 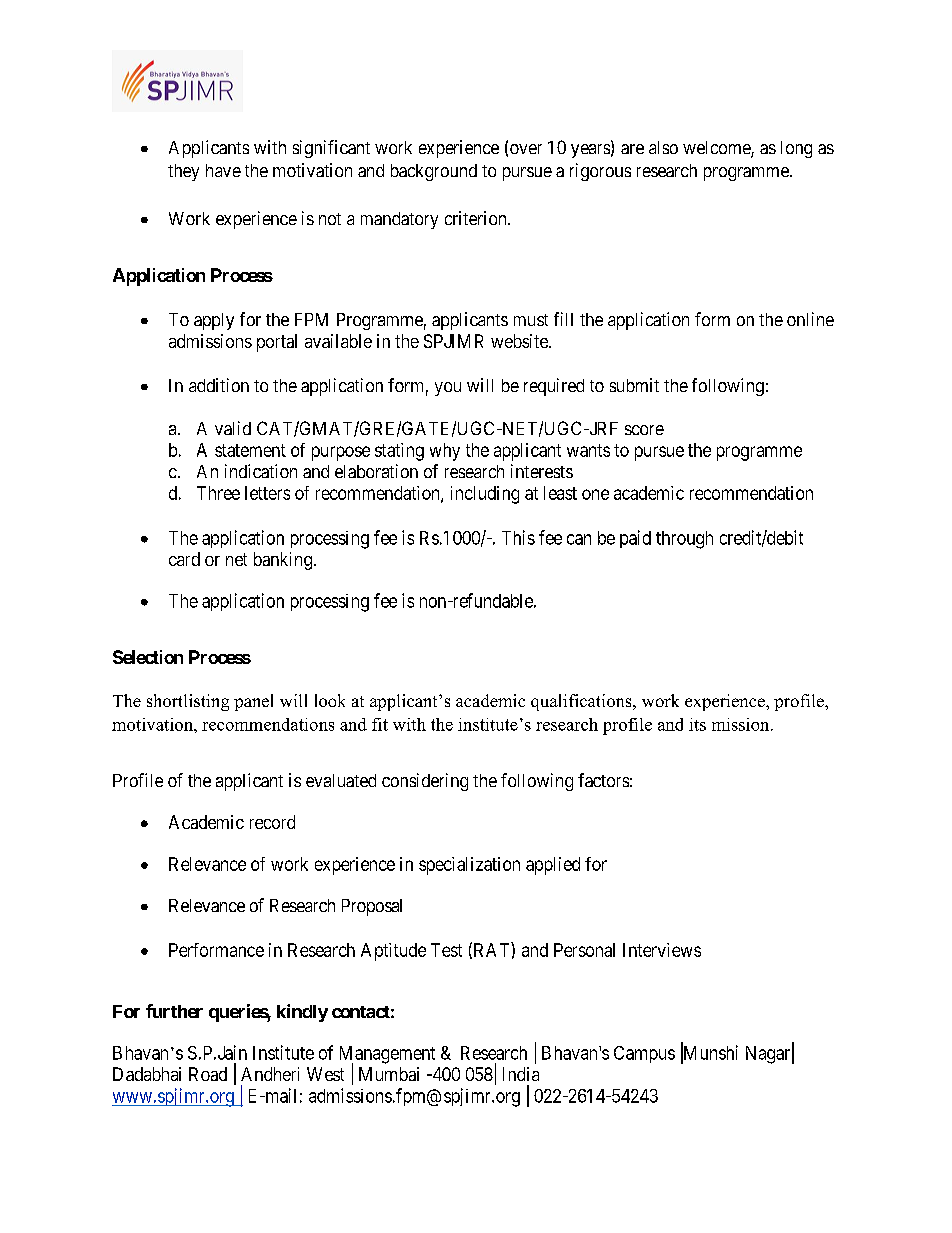 What do you see at coordinates (521, 1074) in the document?
I see `India` at bounding box center [521, 1074].
